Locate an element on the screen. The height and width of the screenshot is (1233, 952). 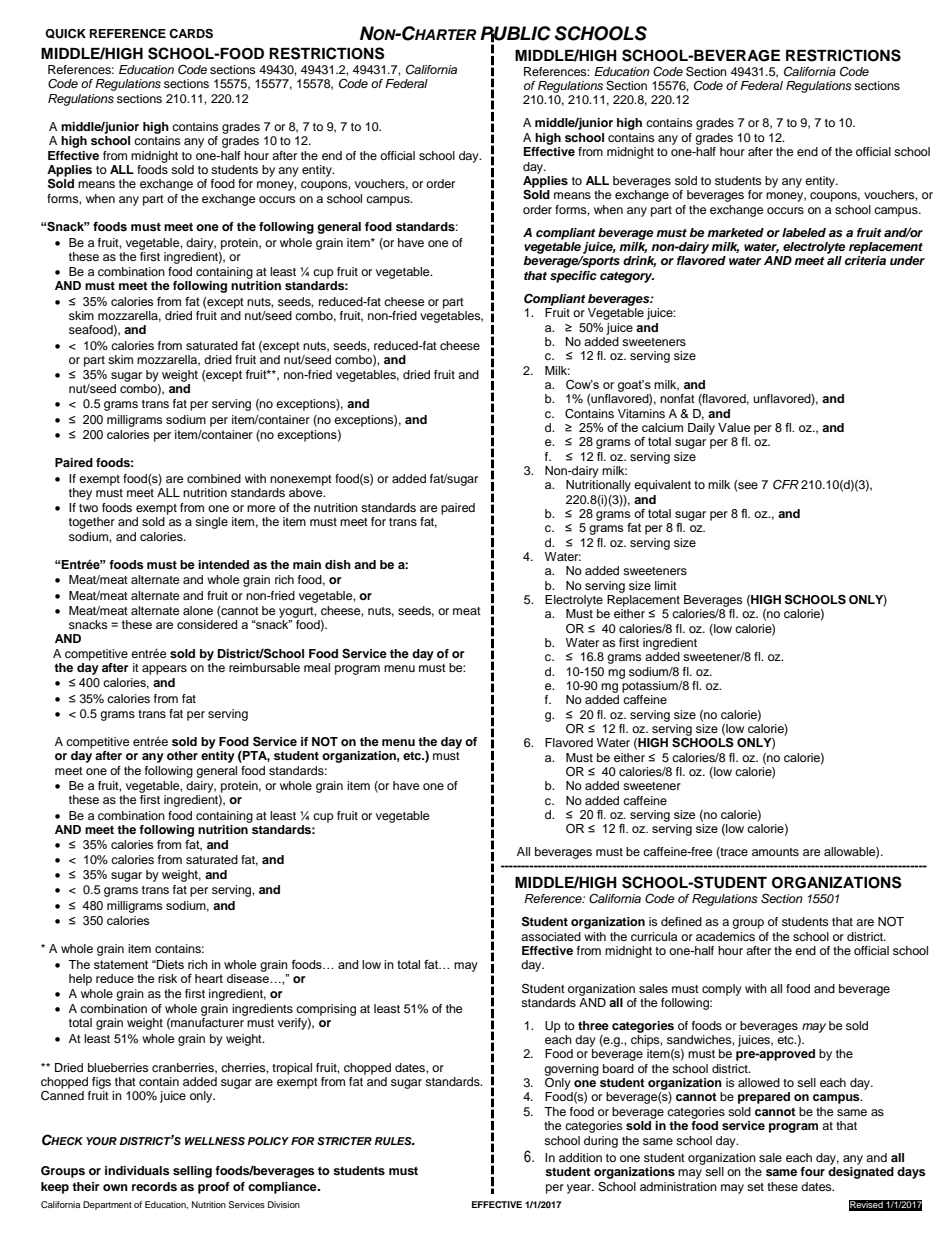
dish is located at coordinates (338, 564).
